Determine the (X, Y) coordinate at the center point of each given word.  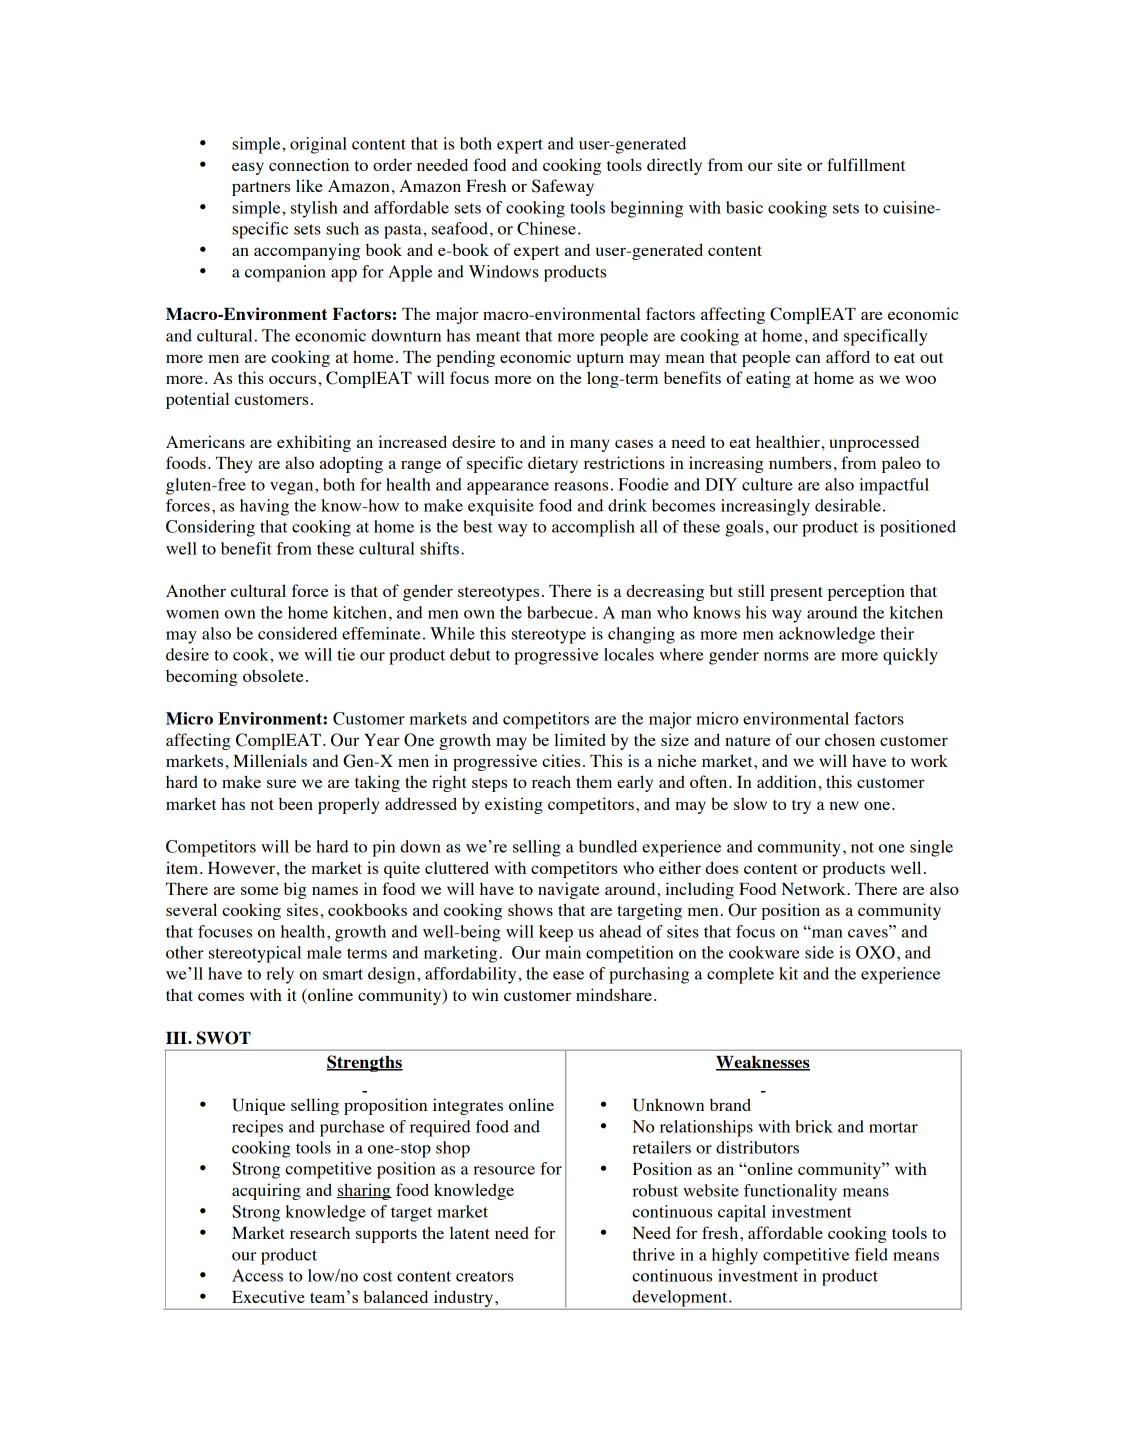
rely (280, 975)
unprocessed (874, 444)
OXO (875, 952)
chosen (850, 740)
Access (257, 1275)
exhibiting (314, 443)
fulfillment (866, 164)
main (563, 952)
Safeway (563, 187)
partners (261, 189)
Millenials (270, 760)
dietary (553, 464)
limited (580, 739)
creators (485, 1276)
